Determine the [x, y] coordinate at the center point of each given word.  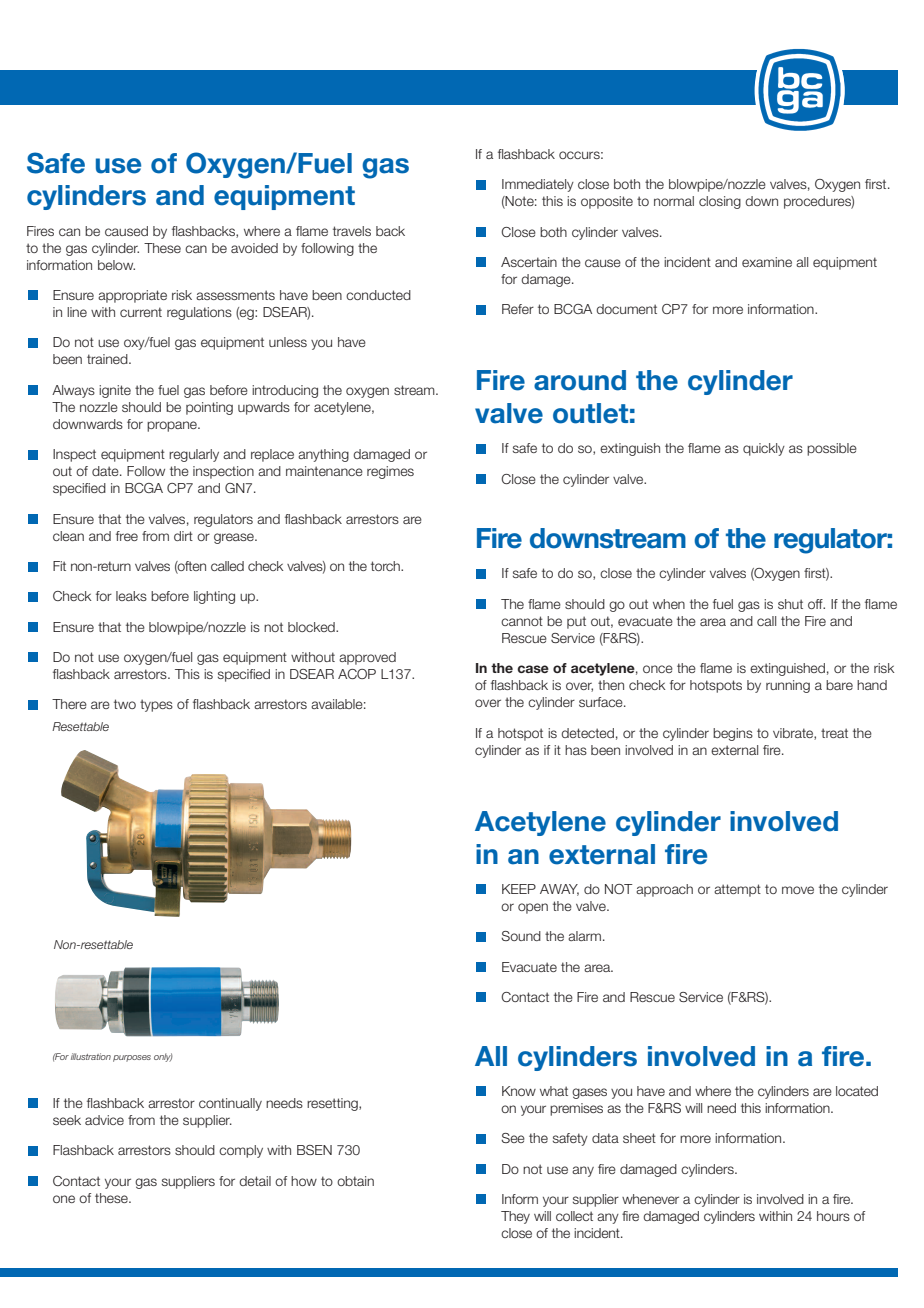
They [515, 1217]
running [788, 686]
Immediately [538, 185]
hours [833, 1216]
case [533, 669]
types [156, 705]
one [64, 1199]
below [116, 265]
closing [720, 202]
